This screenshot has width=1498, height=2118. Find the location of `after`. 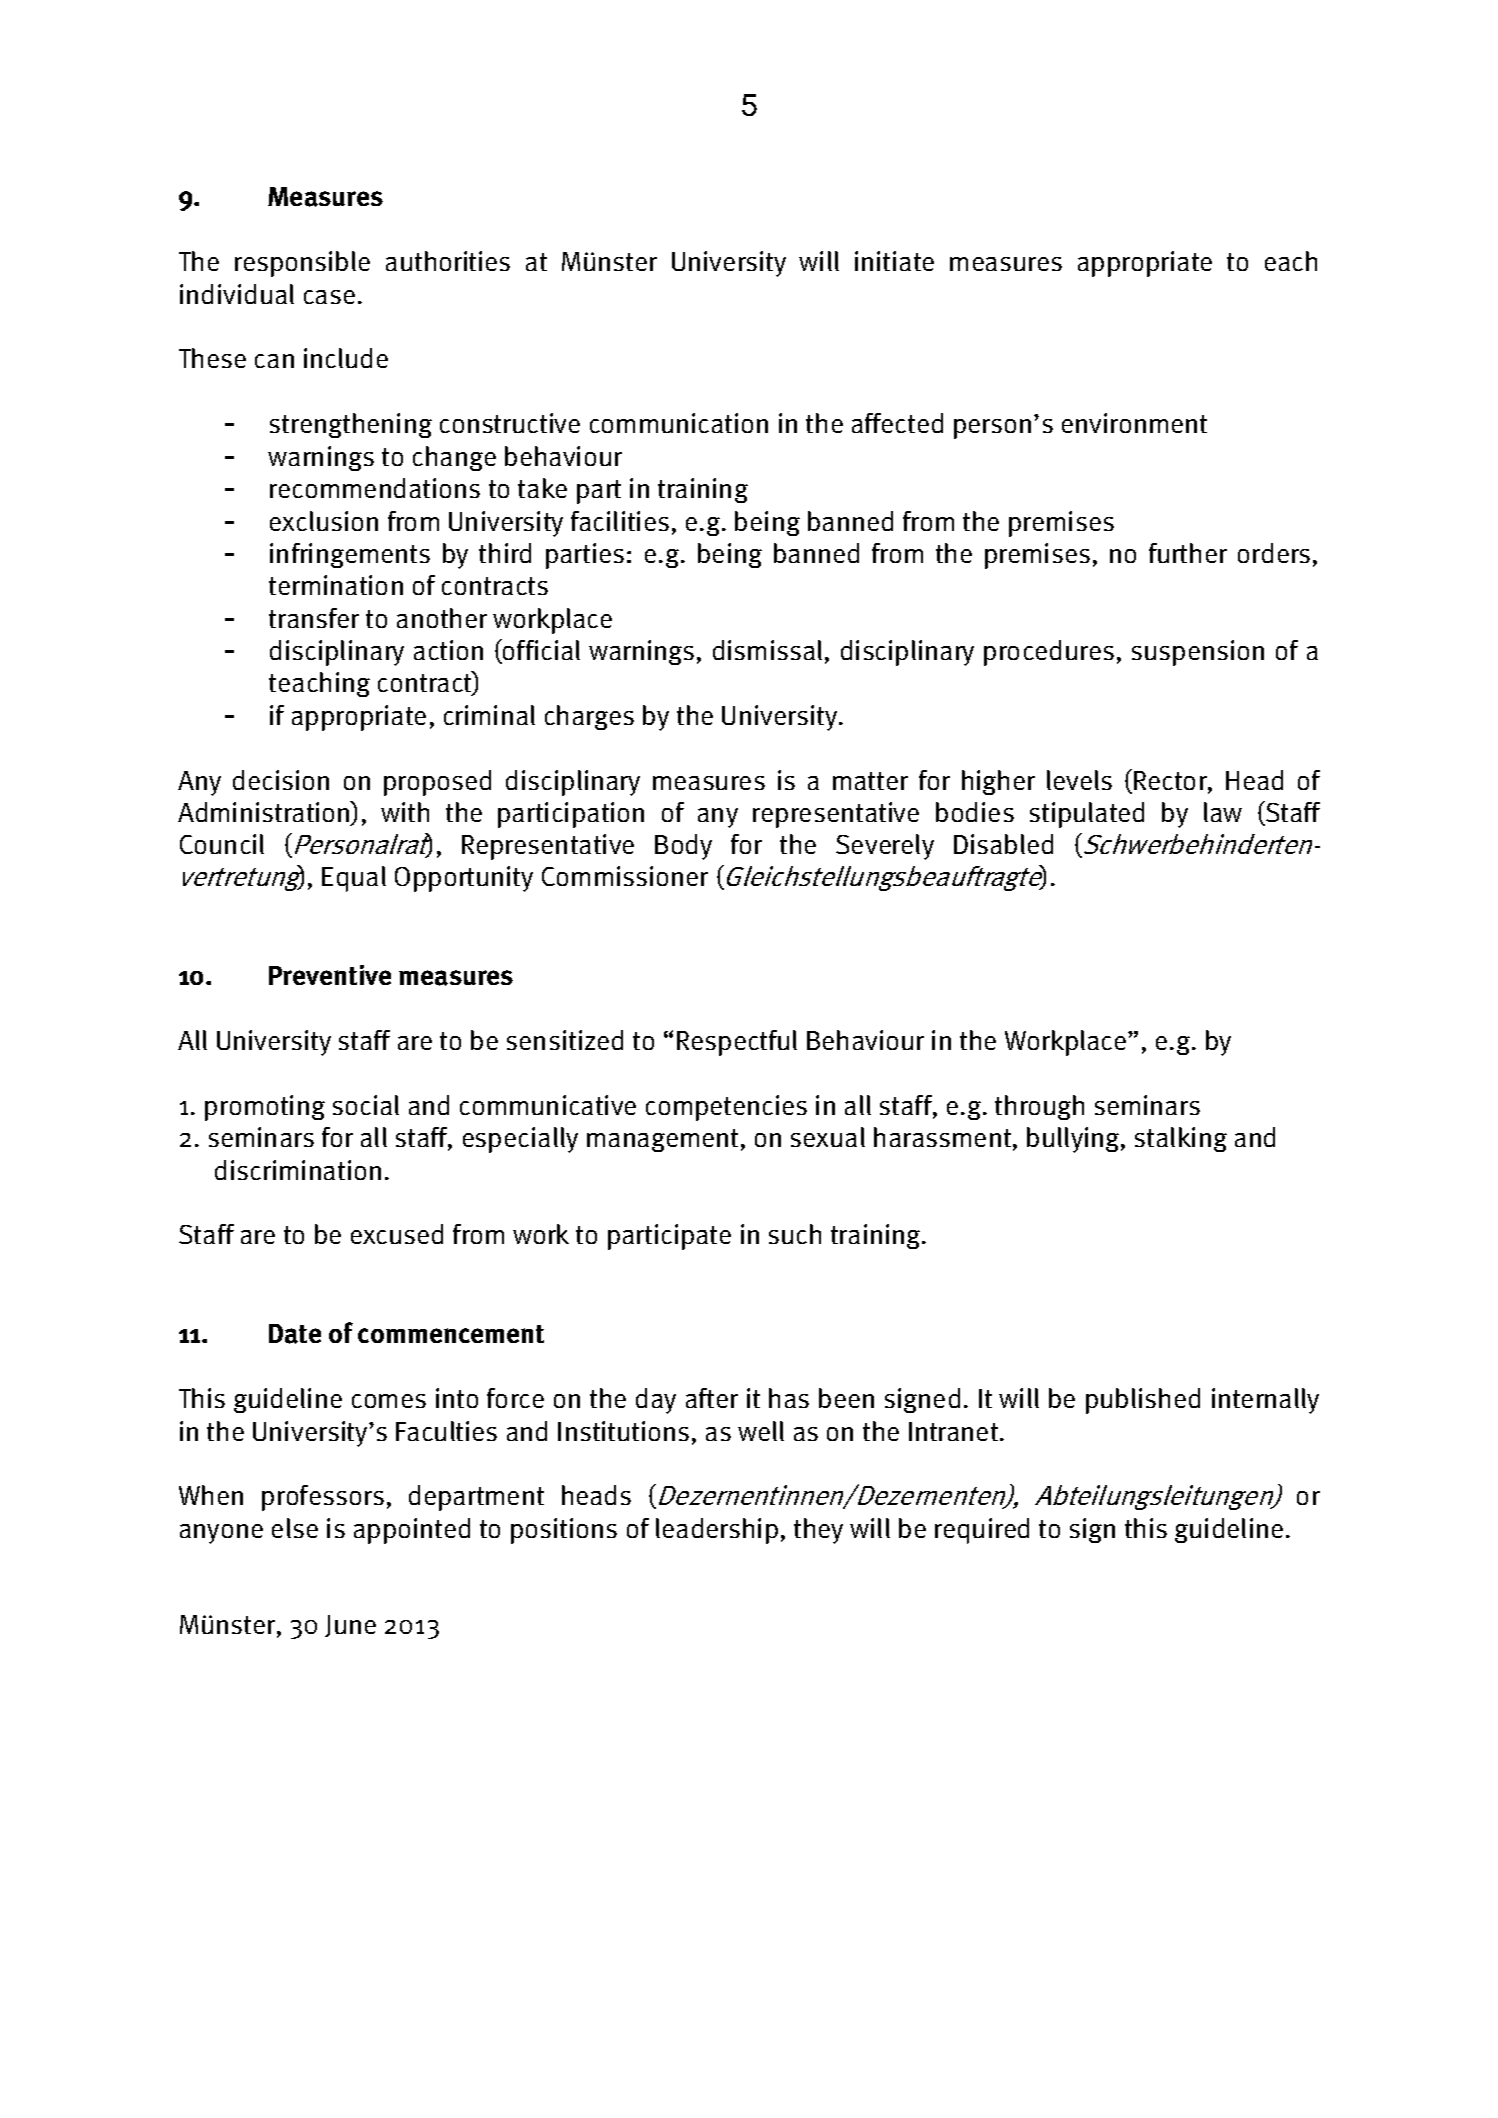

after is located at coordinates (712, 1398).
